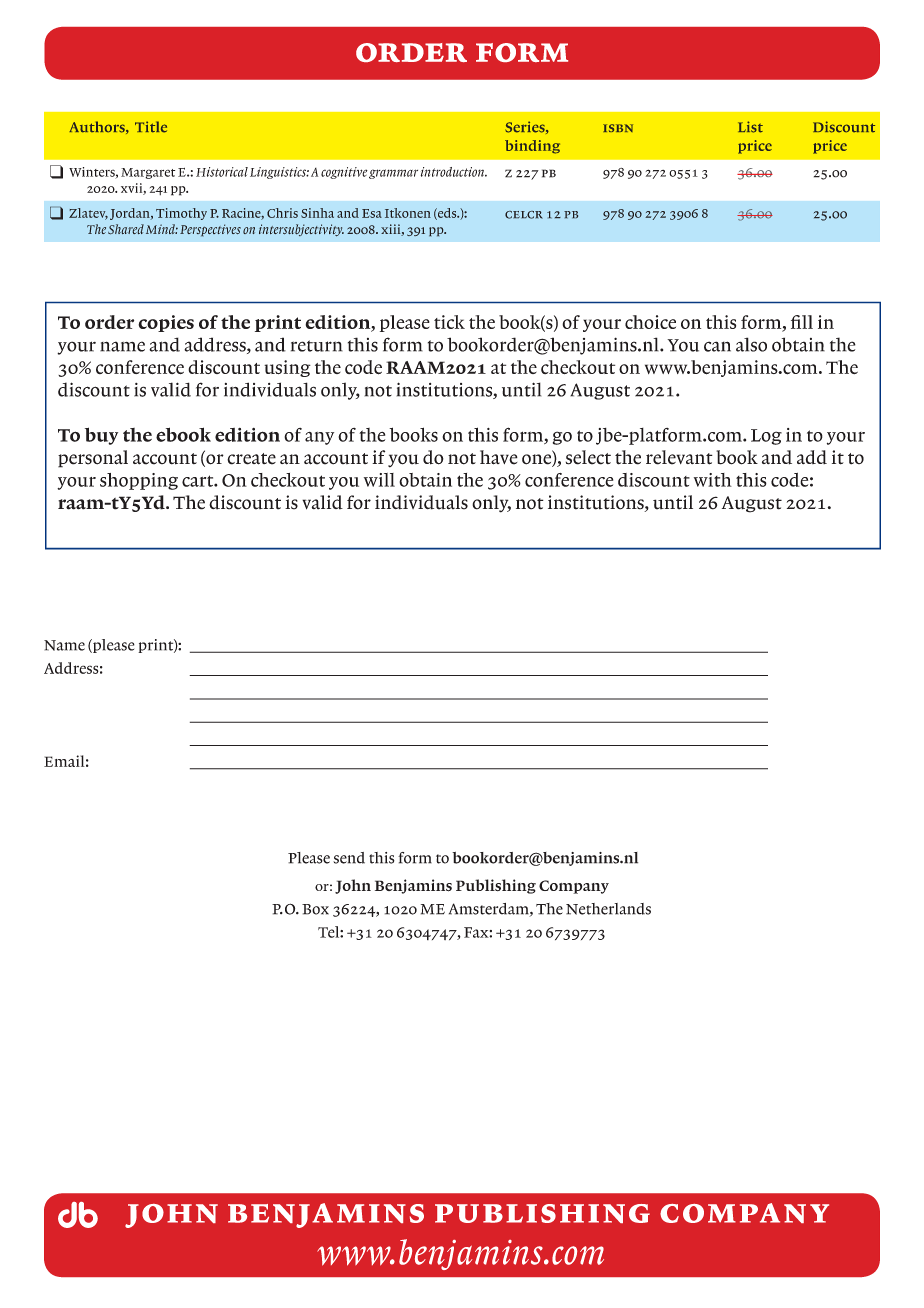 This screenshot has height=1308, width=924. Describe the element at coordinates (717, 346) in the screenshot. I see `can` at that location.
